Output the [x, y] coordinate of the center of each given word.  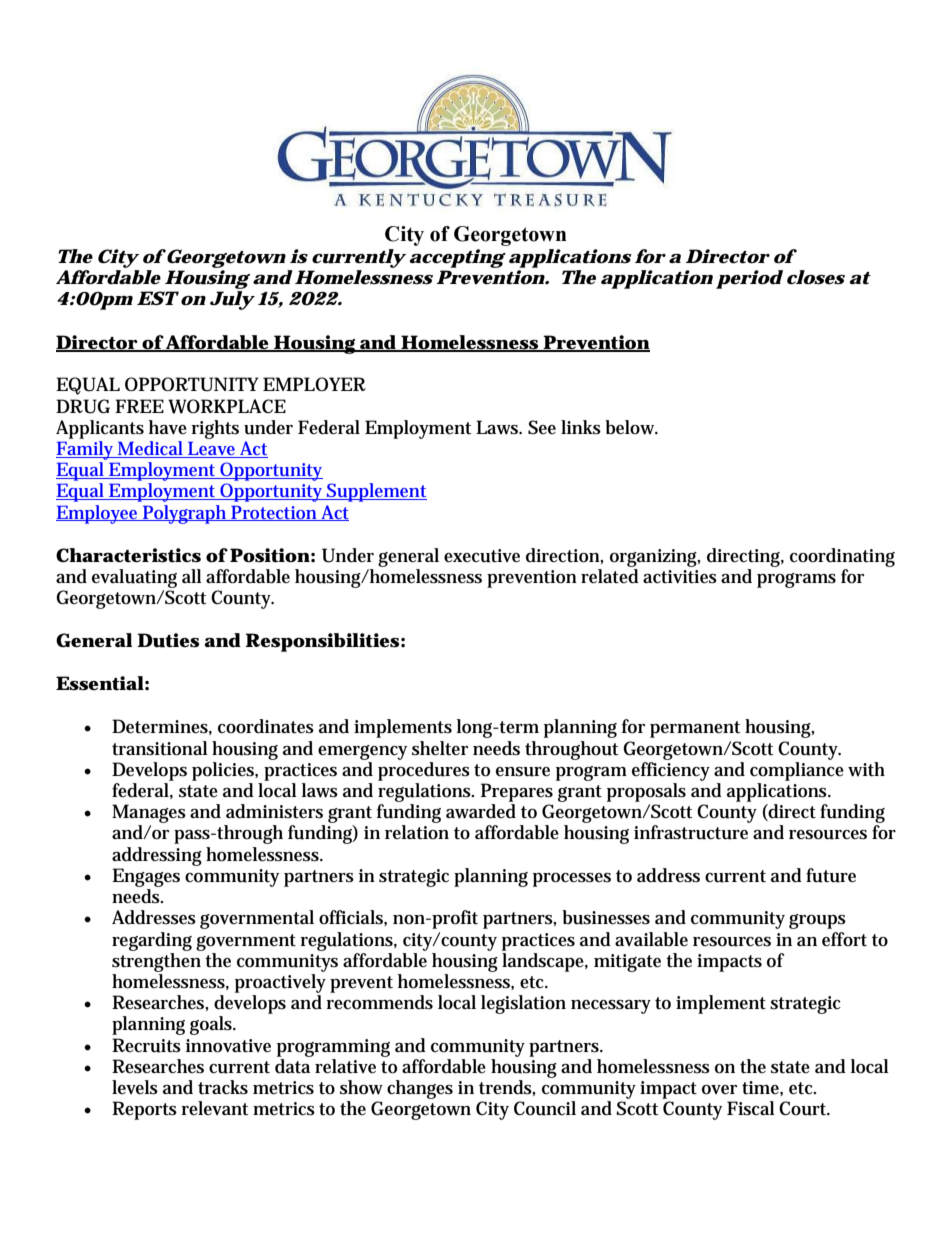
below [631, 427]
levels [135, 1087]
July [231, 300]
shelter [440, 748]
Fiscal [751, 1108]
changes [420, 1089]
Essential [100, 683]
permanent [695, 729]
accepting [457, 258]
